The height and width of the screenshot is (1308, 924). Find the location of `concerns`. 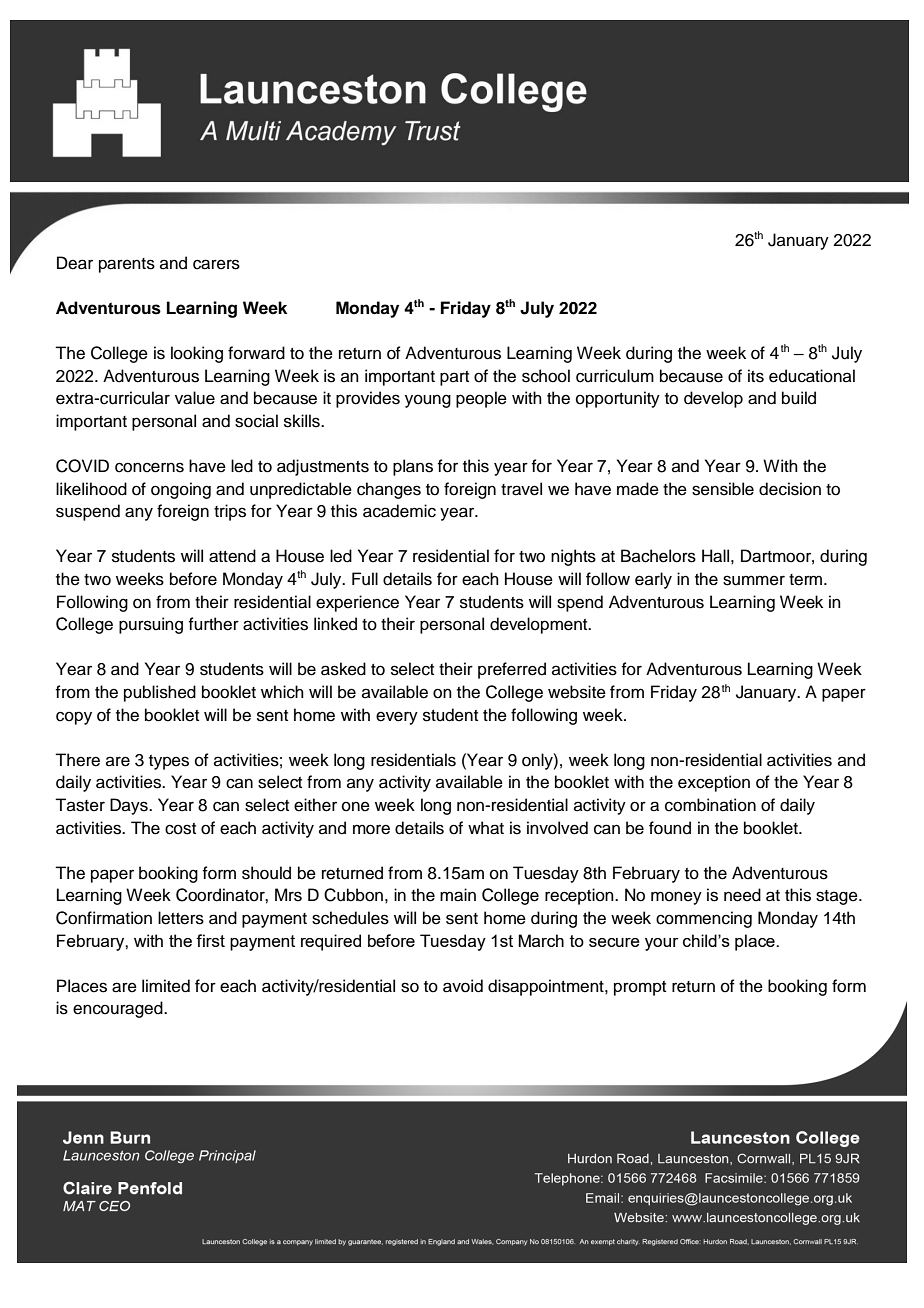

concerns is located at coordinates (149, 467).
